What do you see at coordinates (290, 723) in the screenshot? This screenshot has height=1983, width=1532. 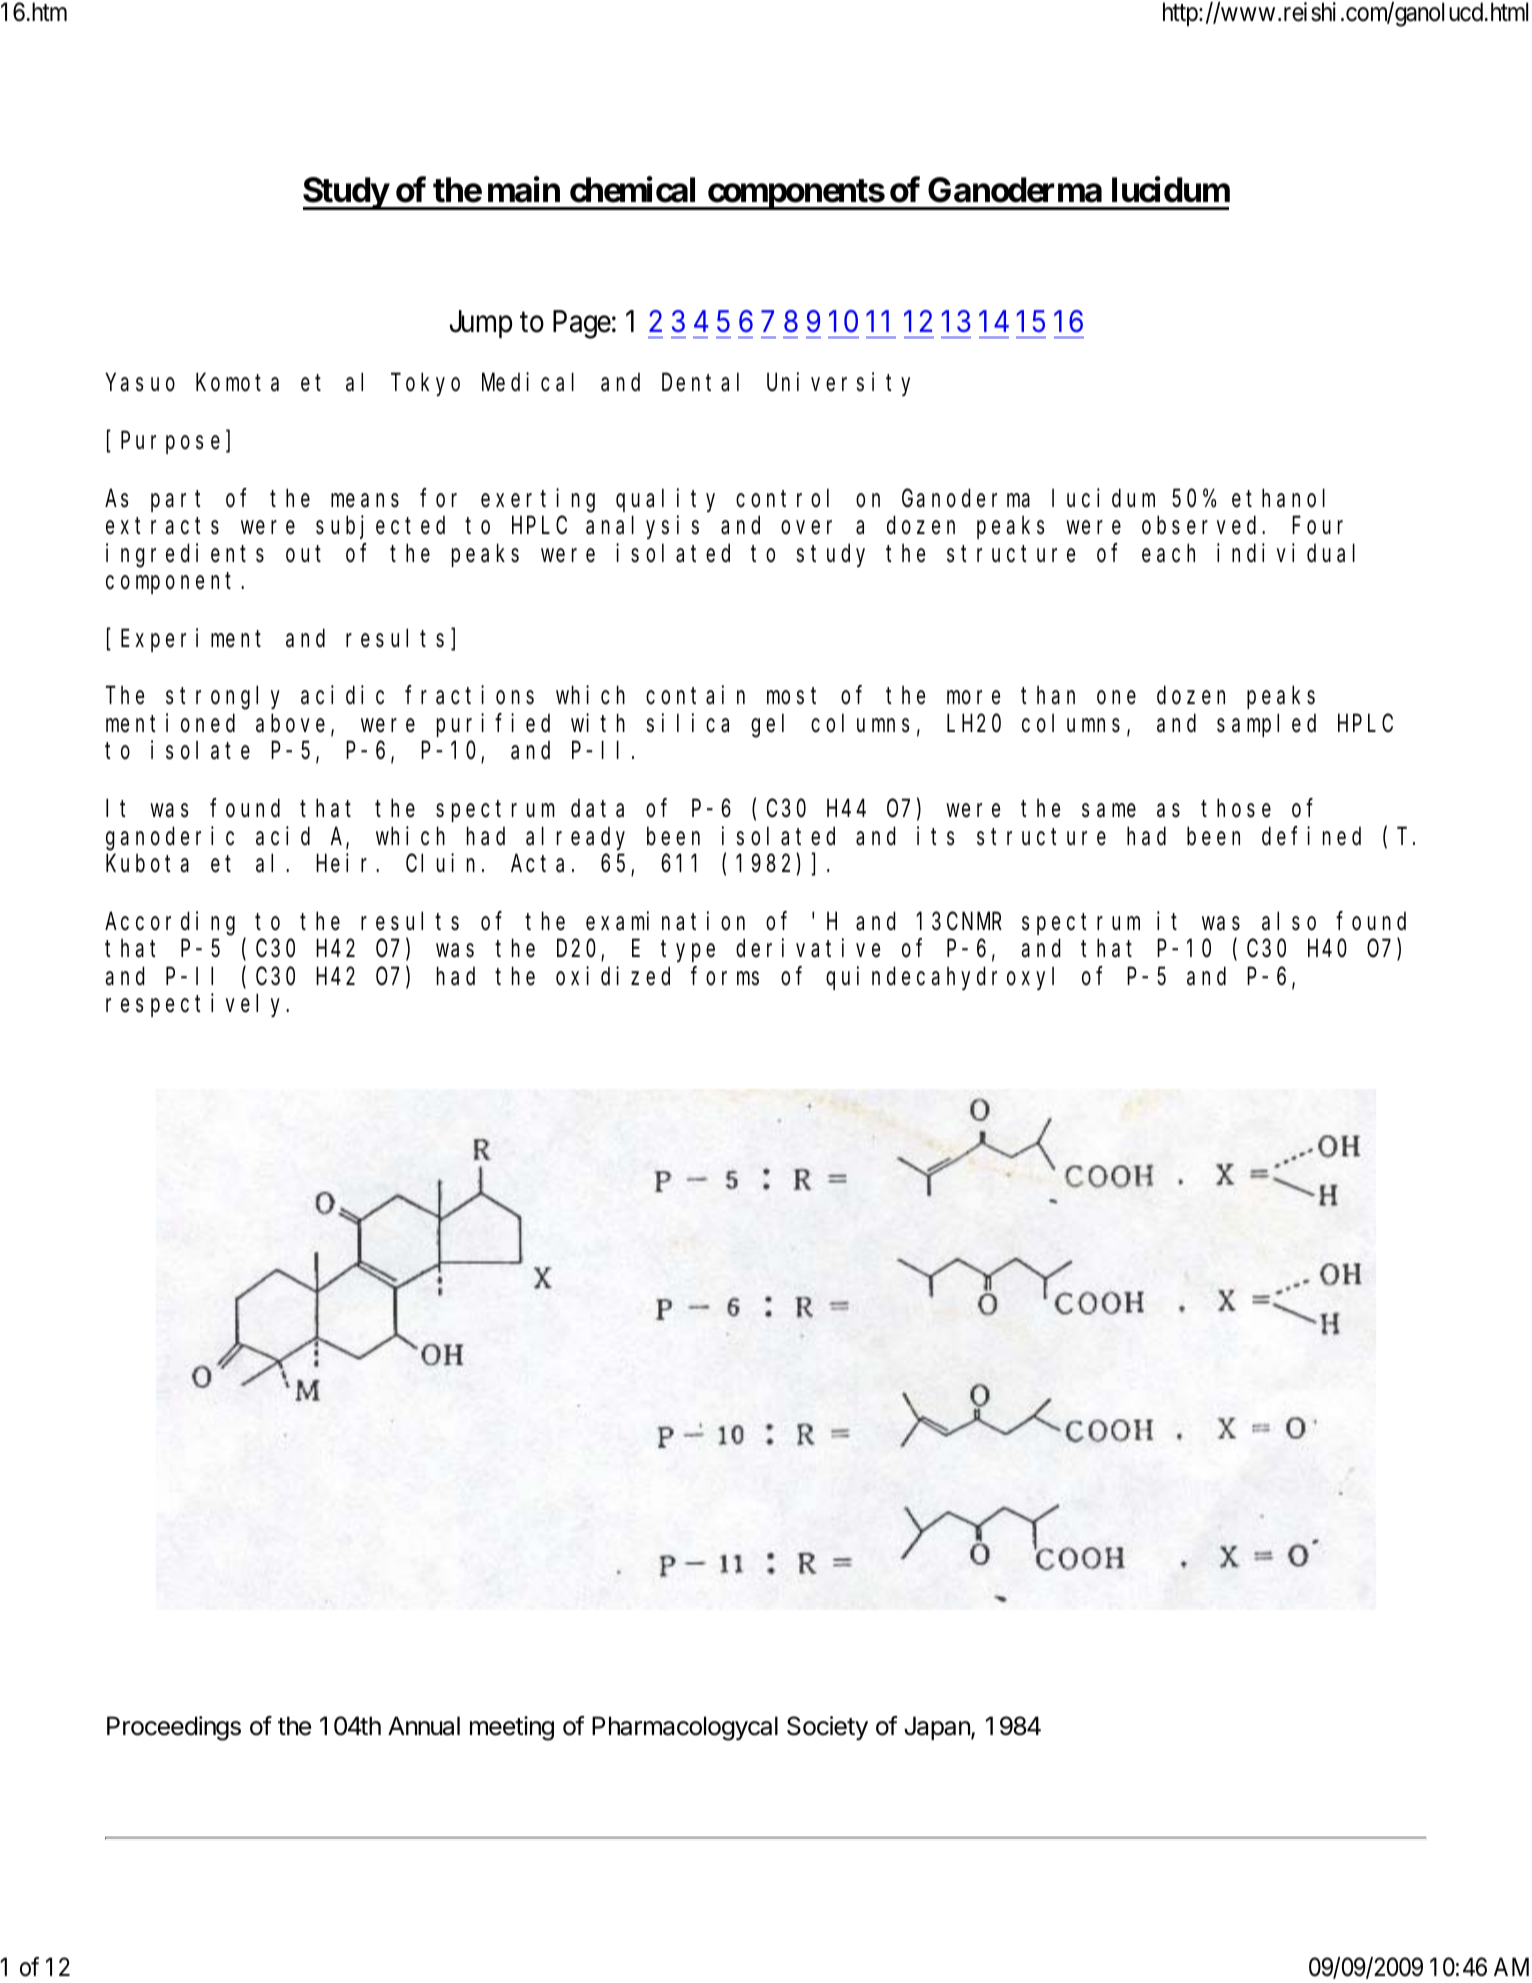 I see `above` at bounding box center [290, 723].
